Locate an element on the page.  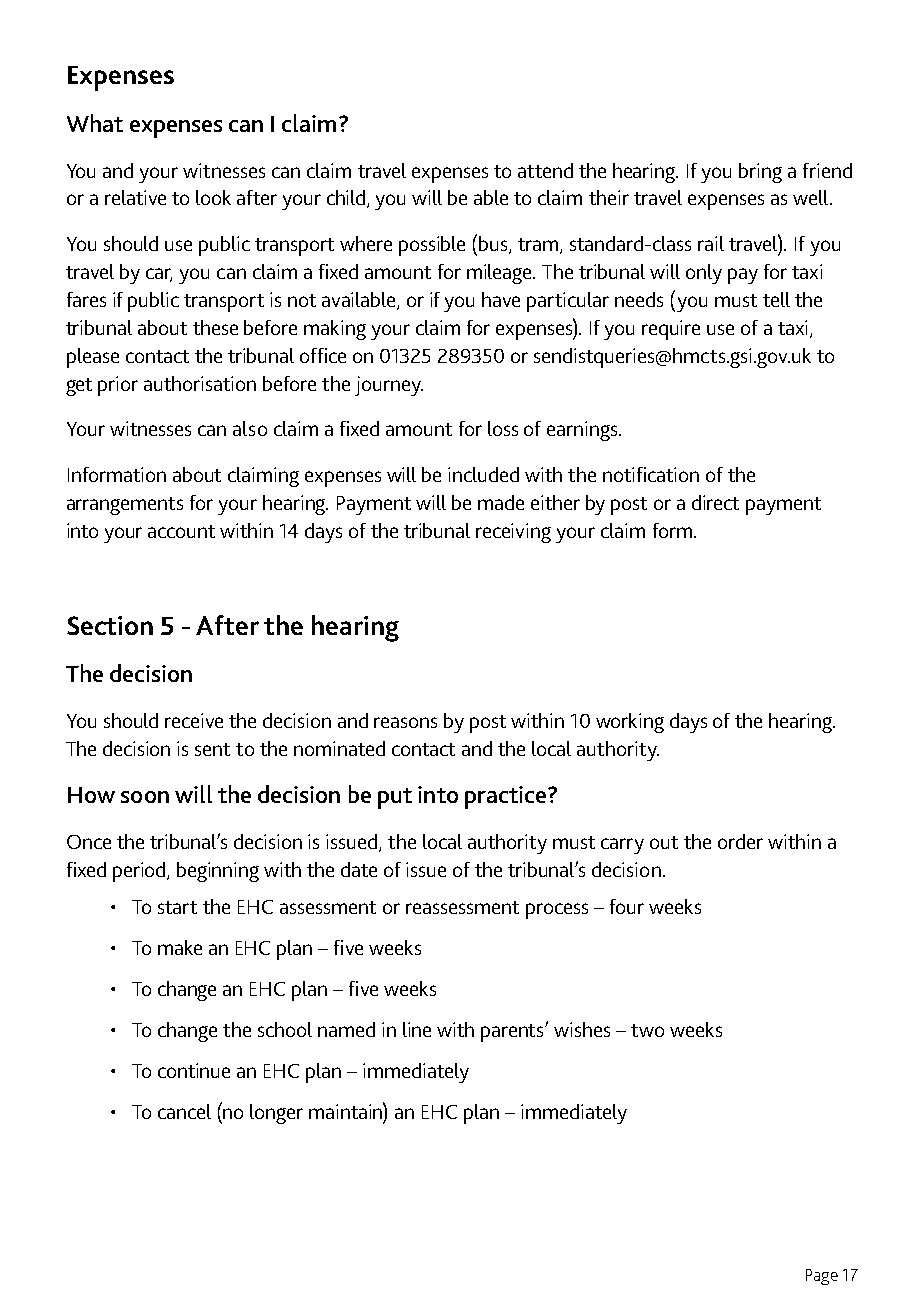
cancel is located at coordinates (184, 1111).
